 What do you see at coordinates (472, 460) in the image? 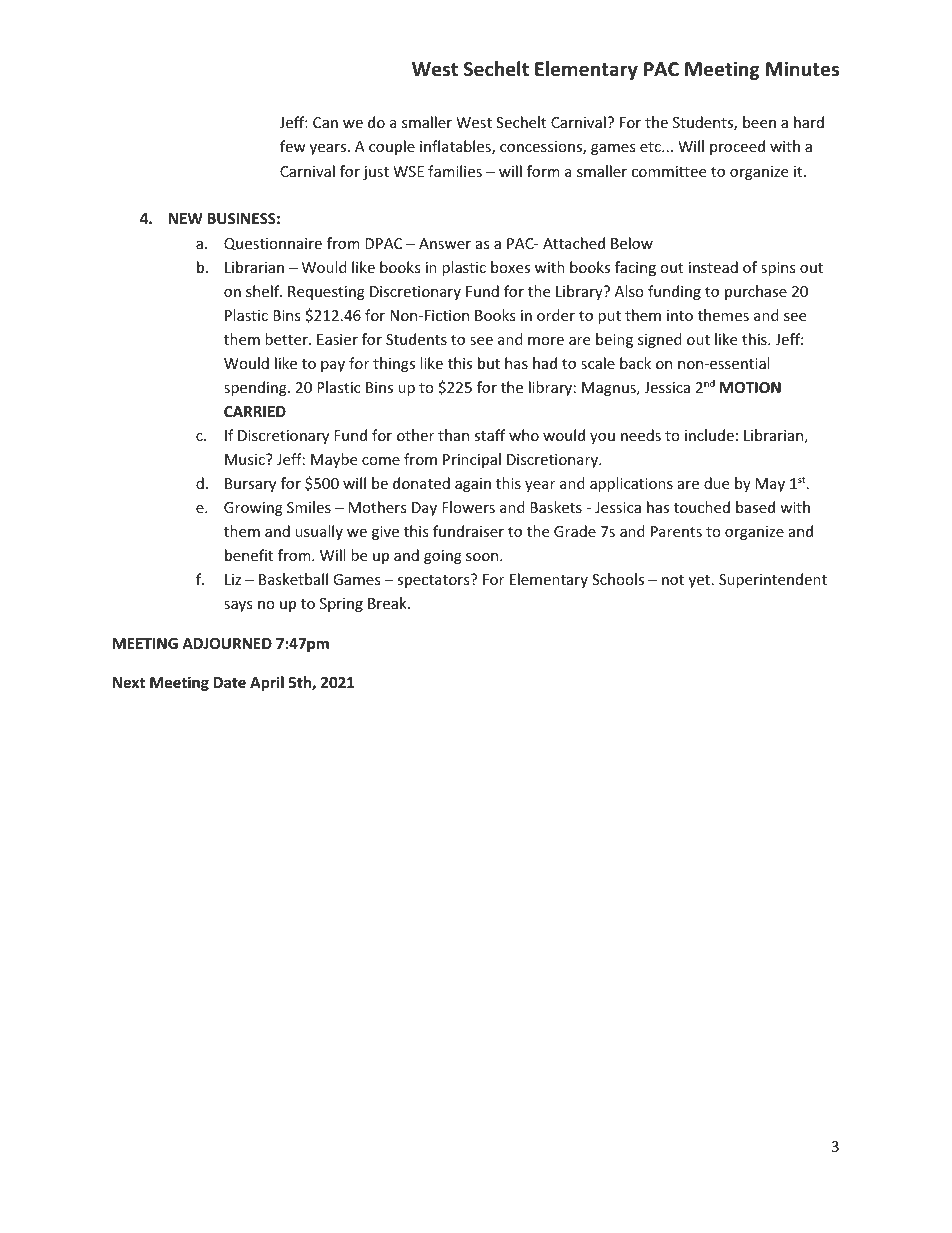
I see `Principal` at bounding box center [472, 460].
